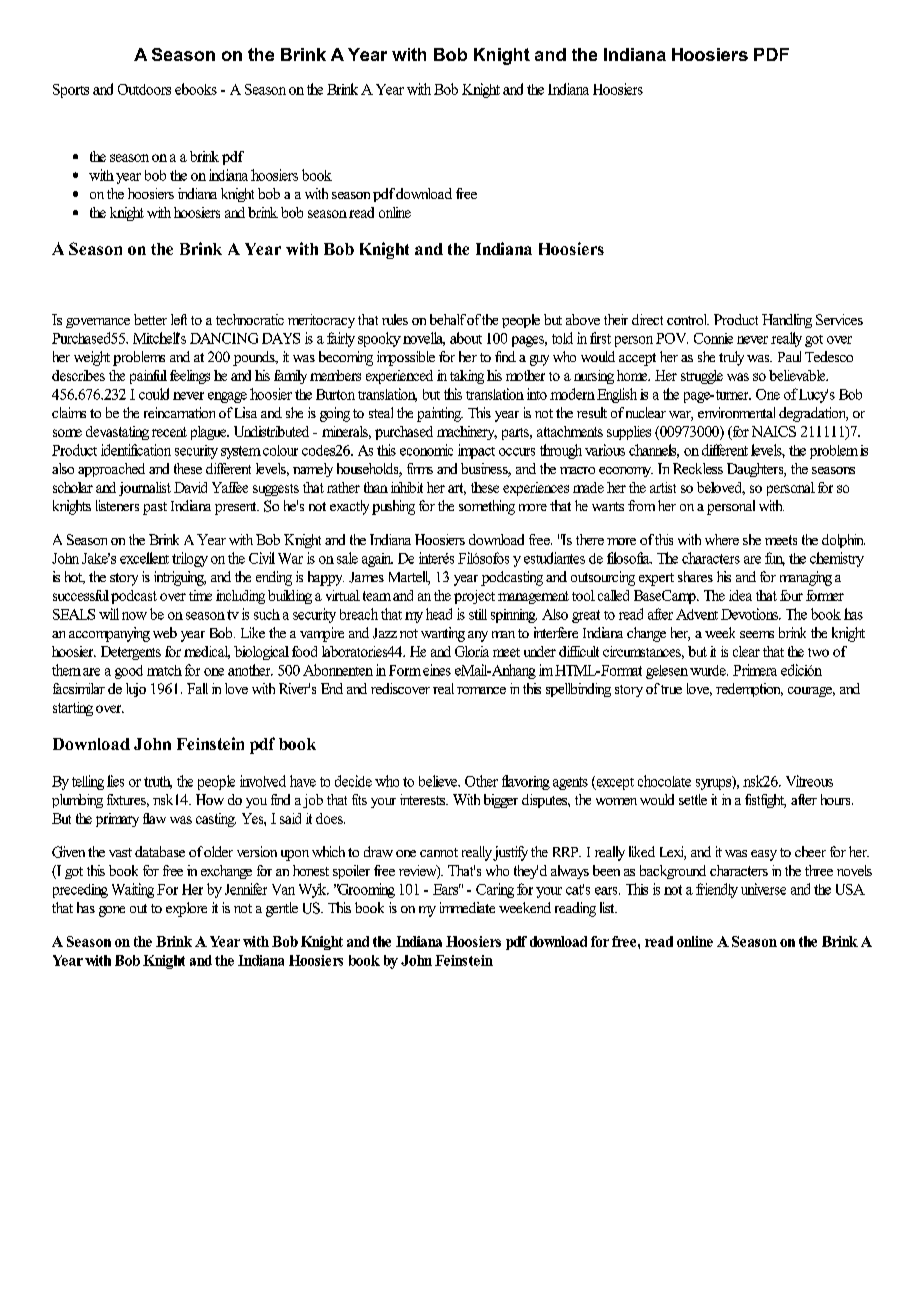  I want to click on seems, so click(757, 634).
